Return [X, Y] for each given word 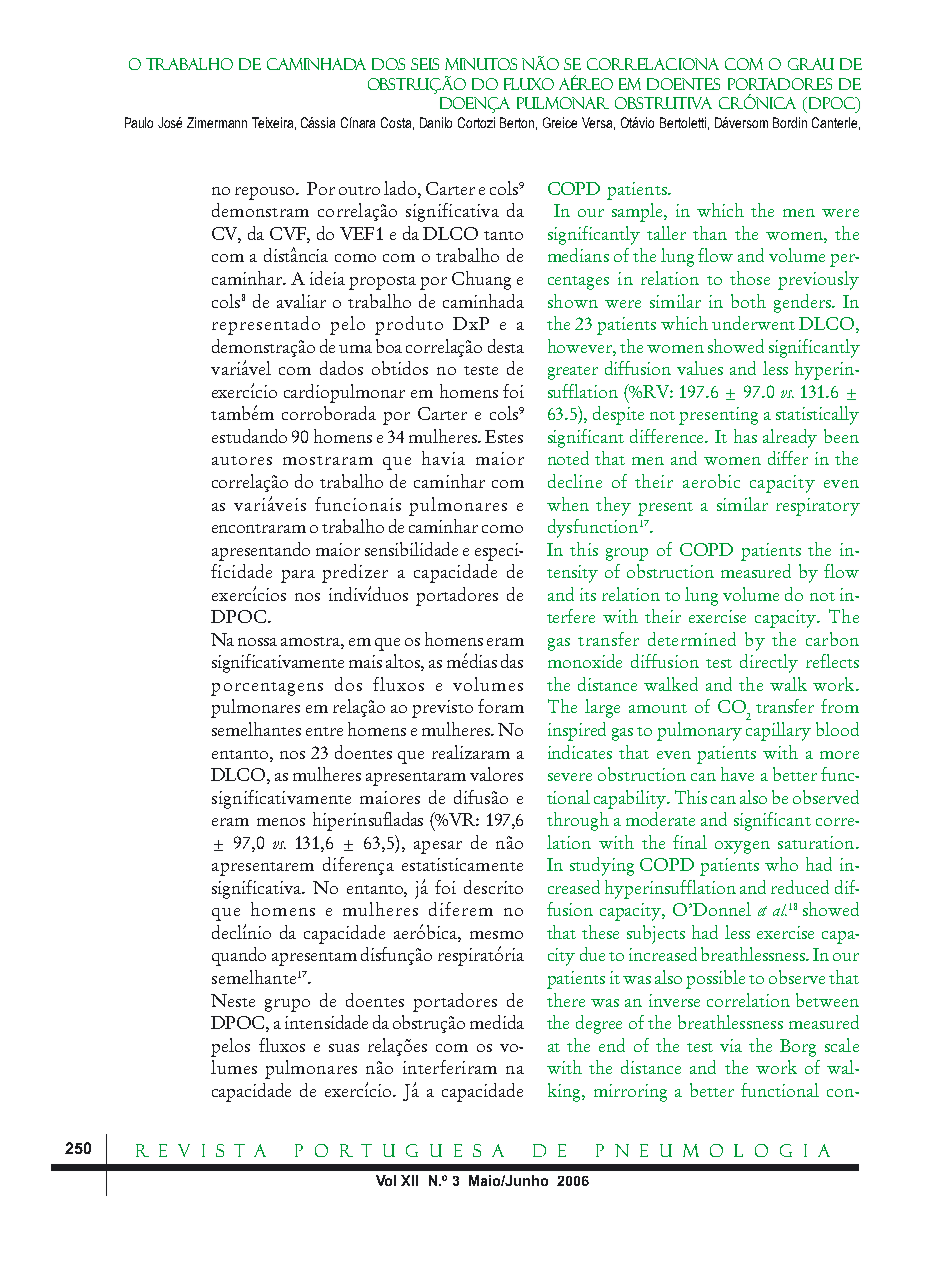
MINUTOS [481, 64]
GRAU [811, 64]
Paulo [139, 122]
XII [409, 1180]
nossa [257, 642]
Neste [233, 1000]
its [588, 594]
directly [769, 663]
